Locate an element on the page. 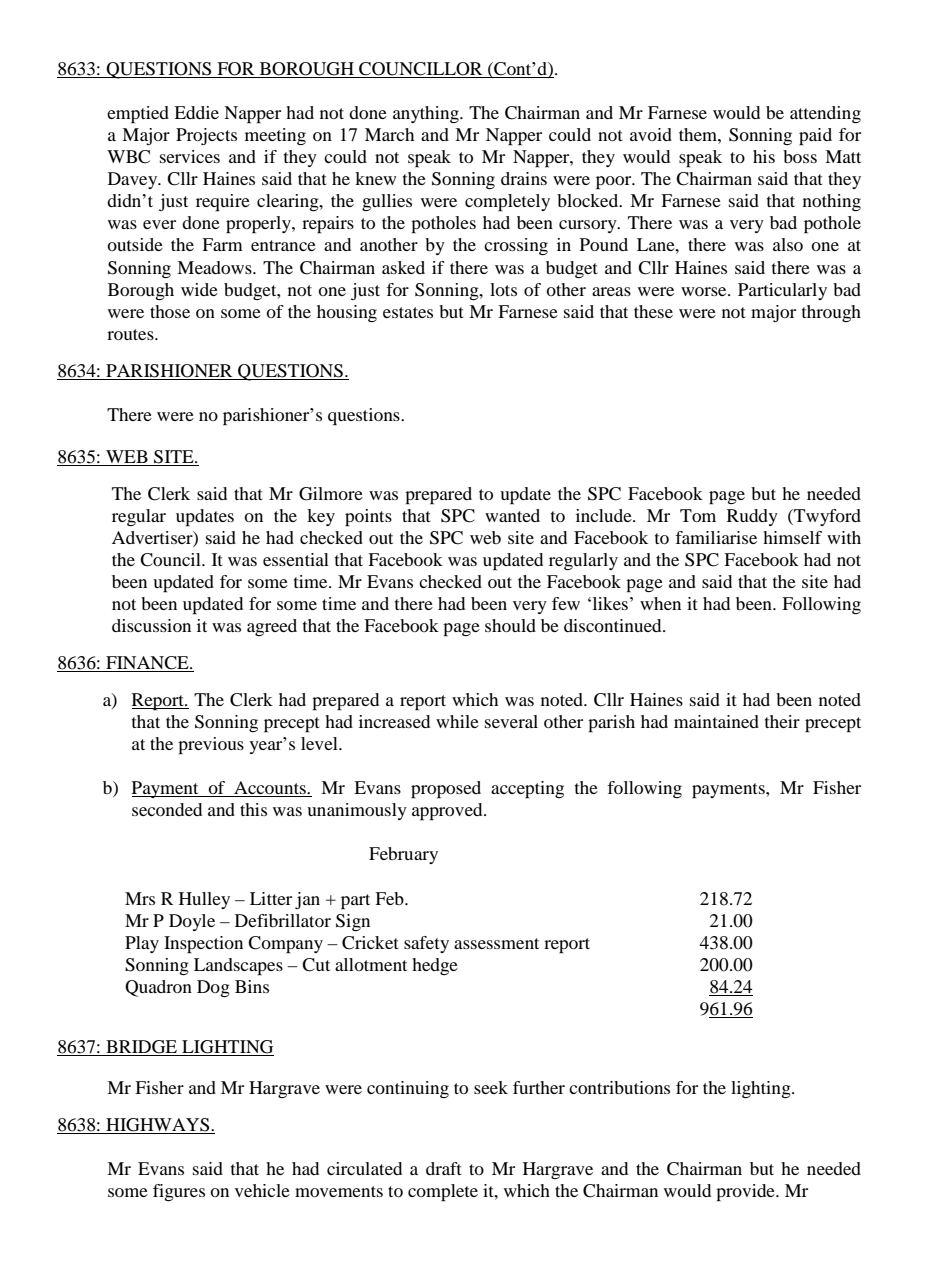 This page has height=1267, width=952. provide is located at coordinates (746, 1193).
